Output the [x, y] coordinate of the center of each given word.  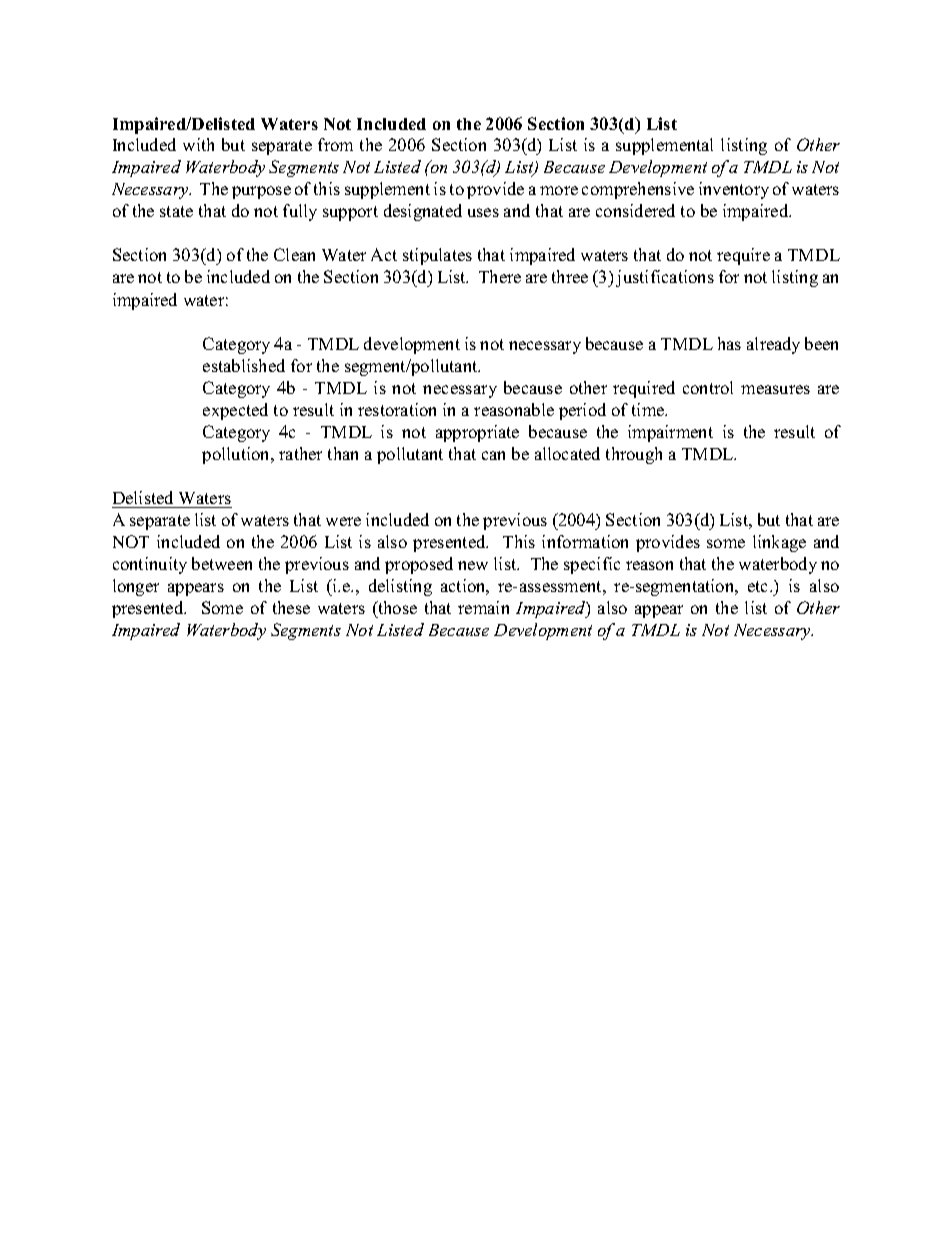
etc [759, 586]
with [198, 144]
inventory [734, 190]
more [559, 190]
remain [483, 607]
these [291, 607]
